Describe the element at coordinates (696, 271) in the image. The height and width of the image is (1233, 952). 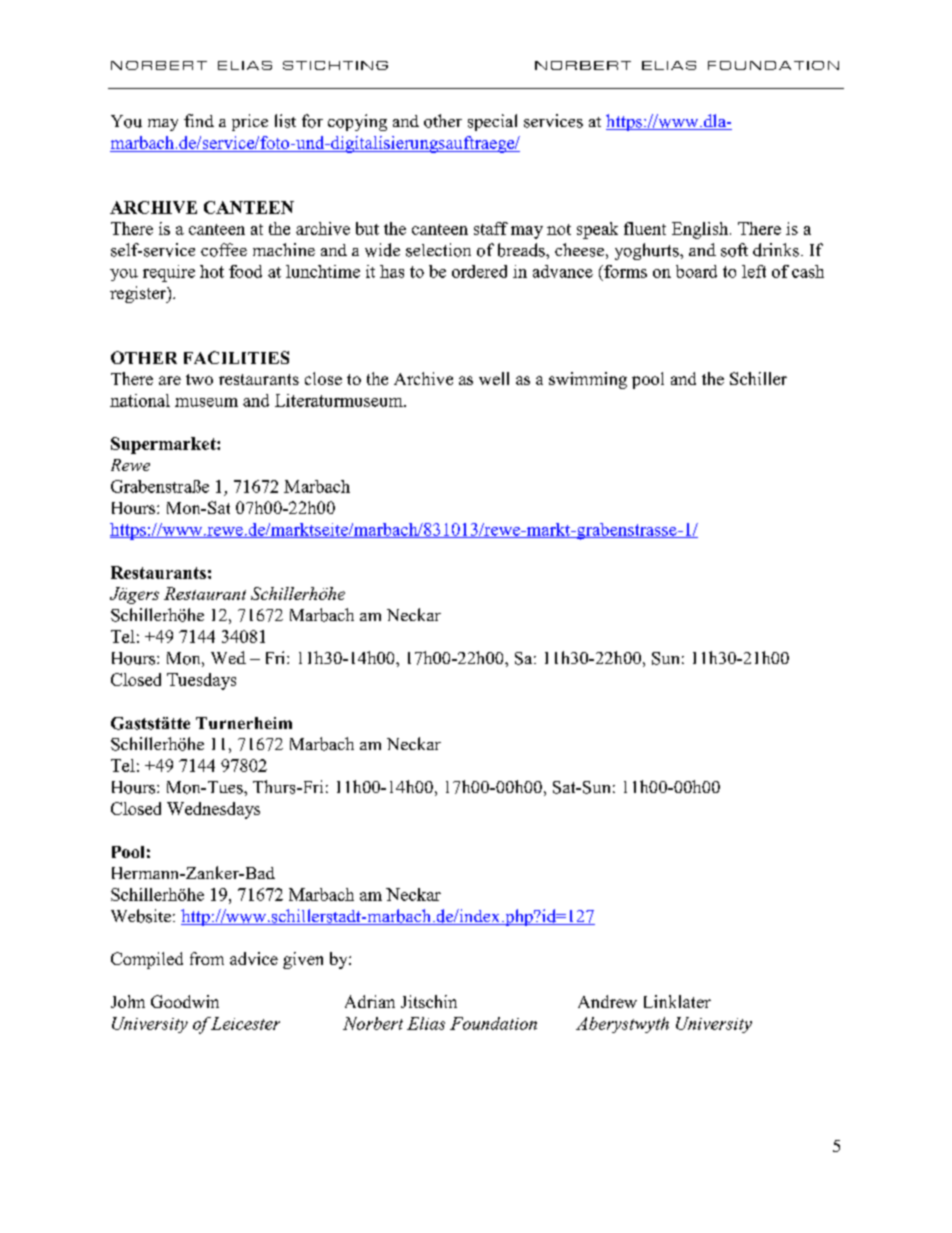
I see `board` at that location.
